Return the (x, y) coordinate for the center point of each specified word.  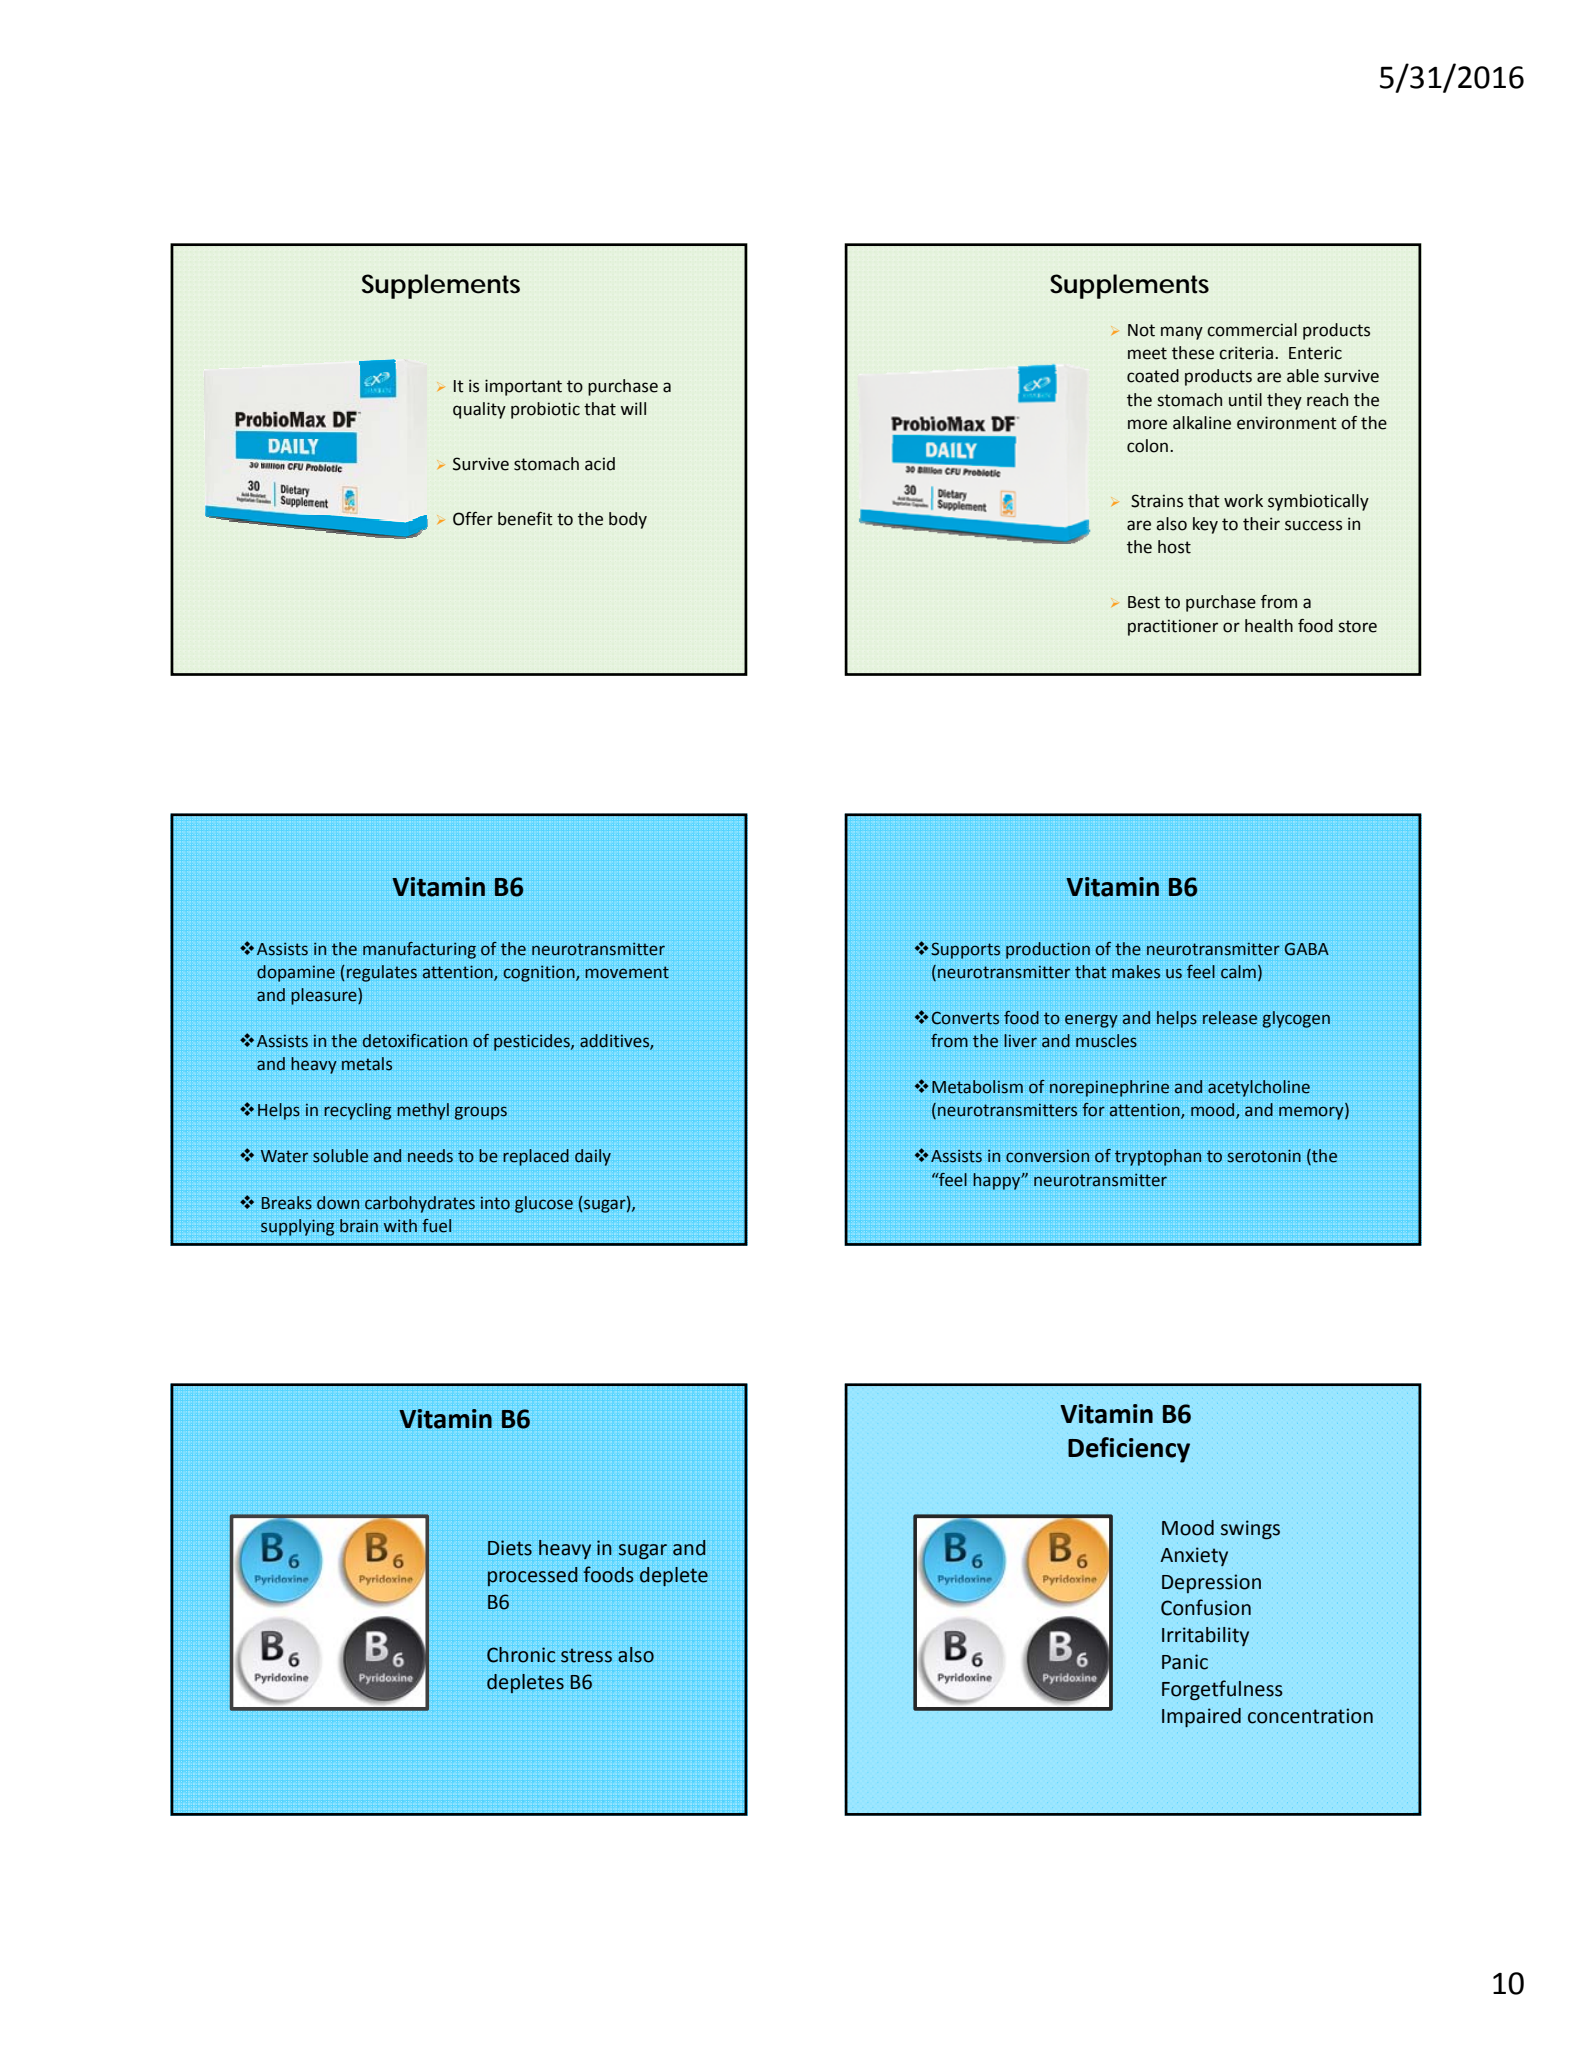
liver (1020, 1041)
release (1230, 1018)
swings (1250, 1529)
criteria (1247, 353)
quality (479, 410)
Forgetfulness (1222, 1690)
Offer (473, 519)
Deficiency (1129, 1450)
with (400, 1226)
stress (586, 1655)
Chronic (521, 1655)
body (628, 520)
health (1269, 626)
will (633, 408)
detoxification (415, 1041)
